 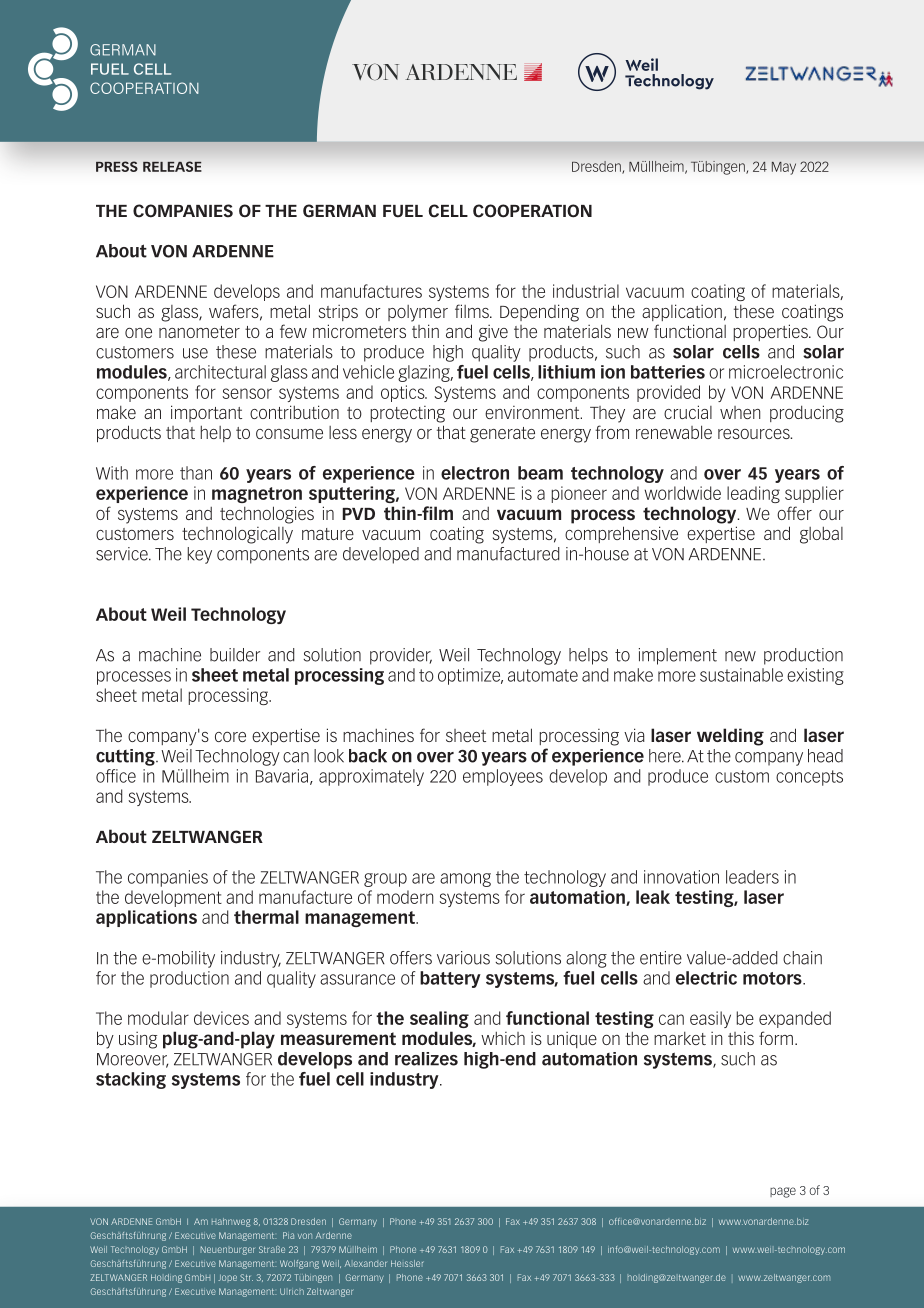 I want to click on PVD, so click(x=359, y=514).
